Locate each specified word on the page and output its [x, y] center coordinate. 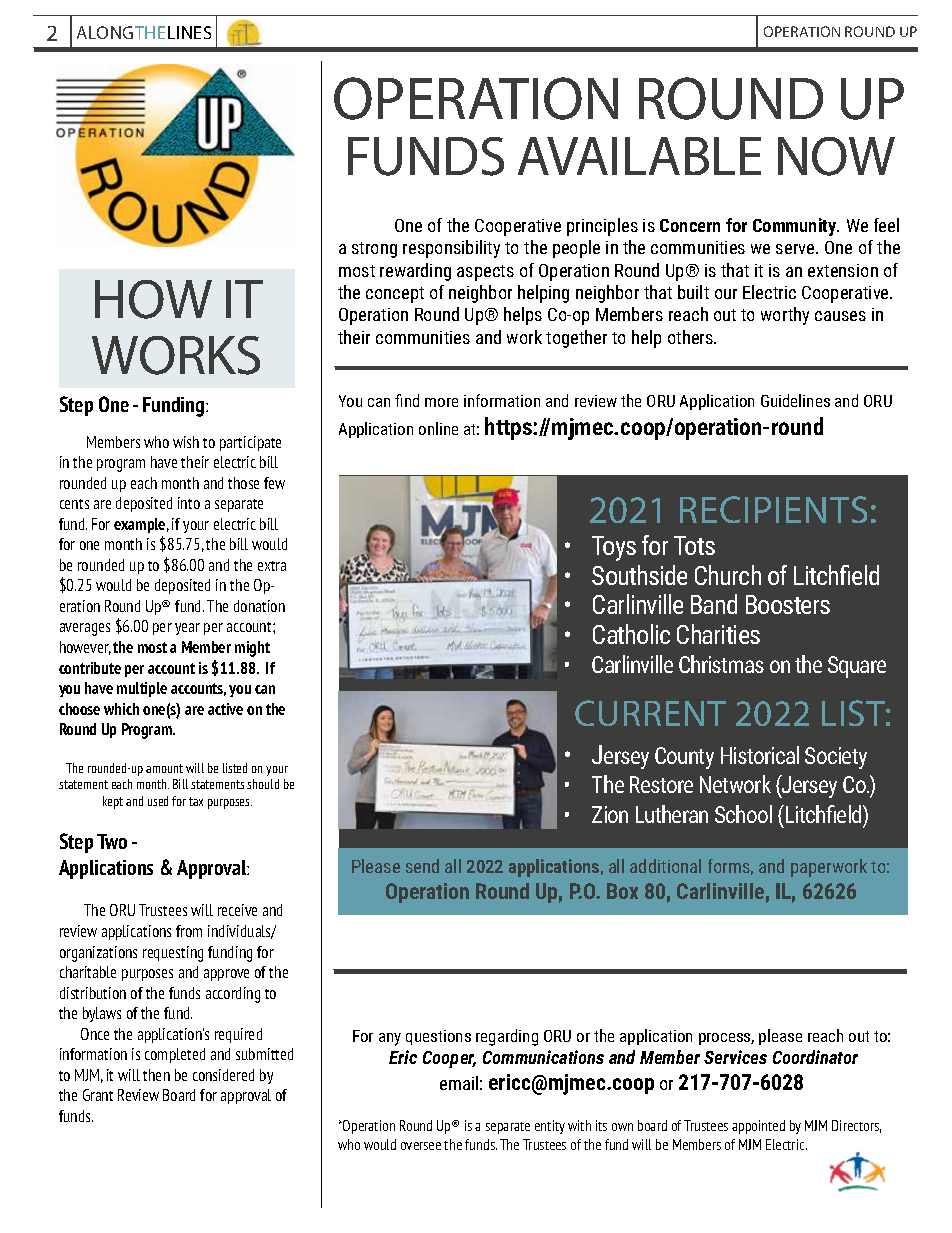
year [187, 629]
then [156, 1075]
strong [374, 250]
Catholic [631, 634]
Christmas [721, 664]
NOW [836, 156]
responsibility [451, 249]
